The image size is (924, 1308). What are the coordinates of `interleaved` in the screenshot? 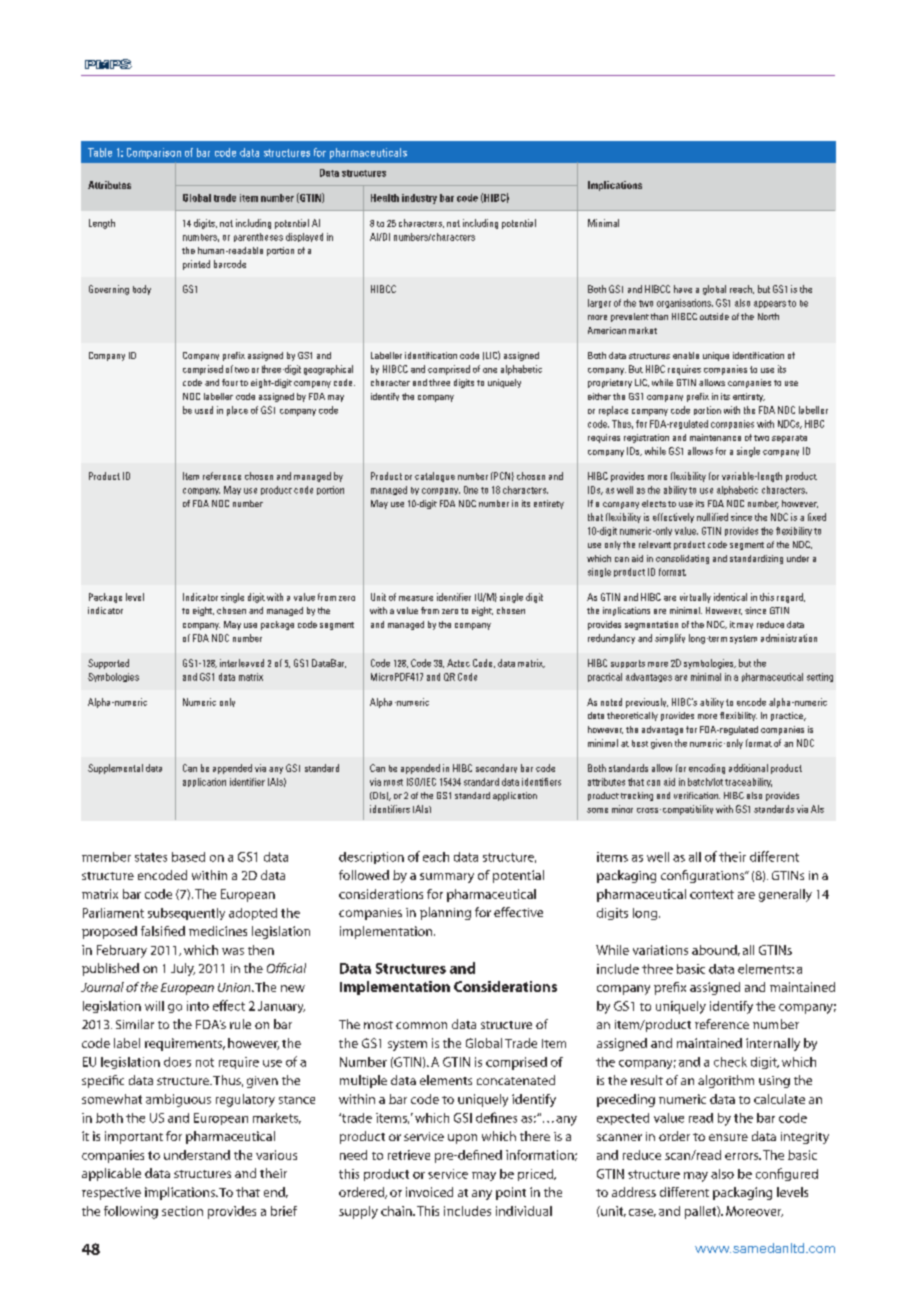 It's located at (242, 663).
